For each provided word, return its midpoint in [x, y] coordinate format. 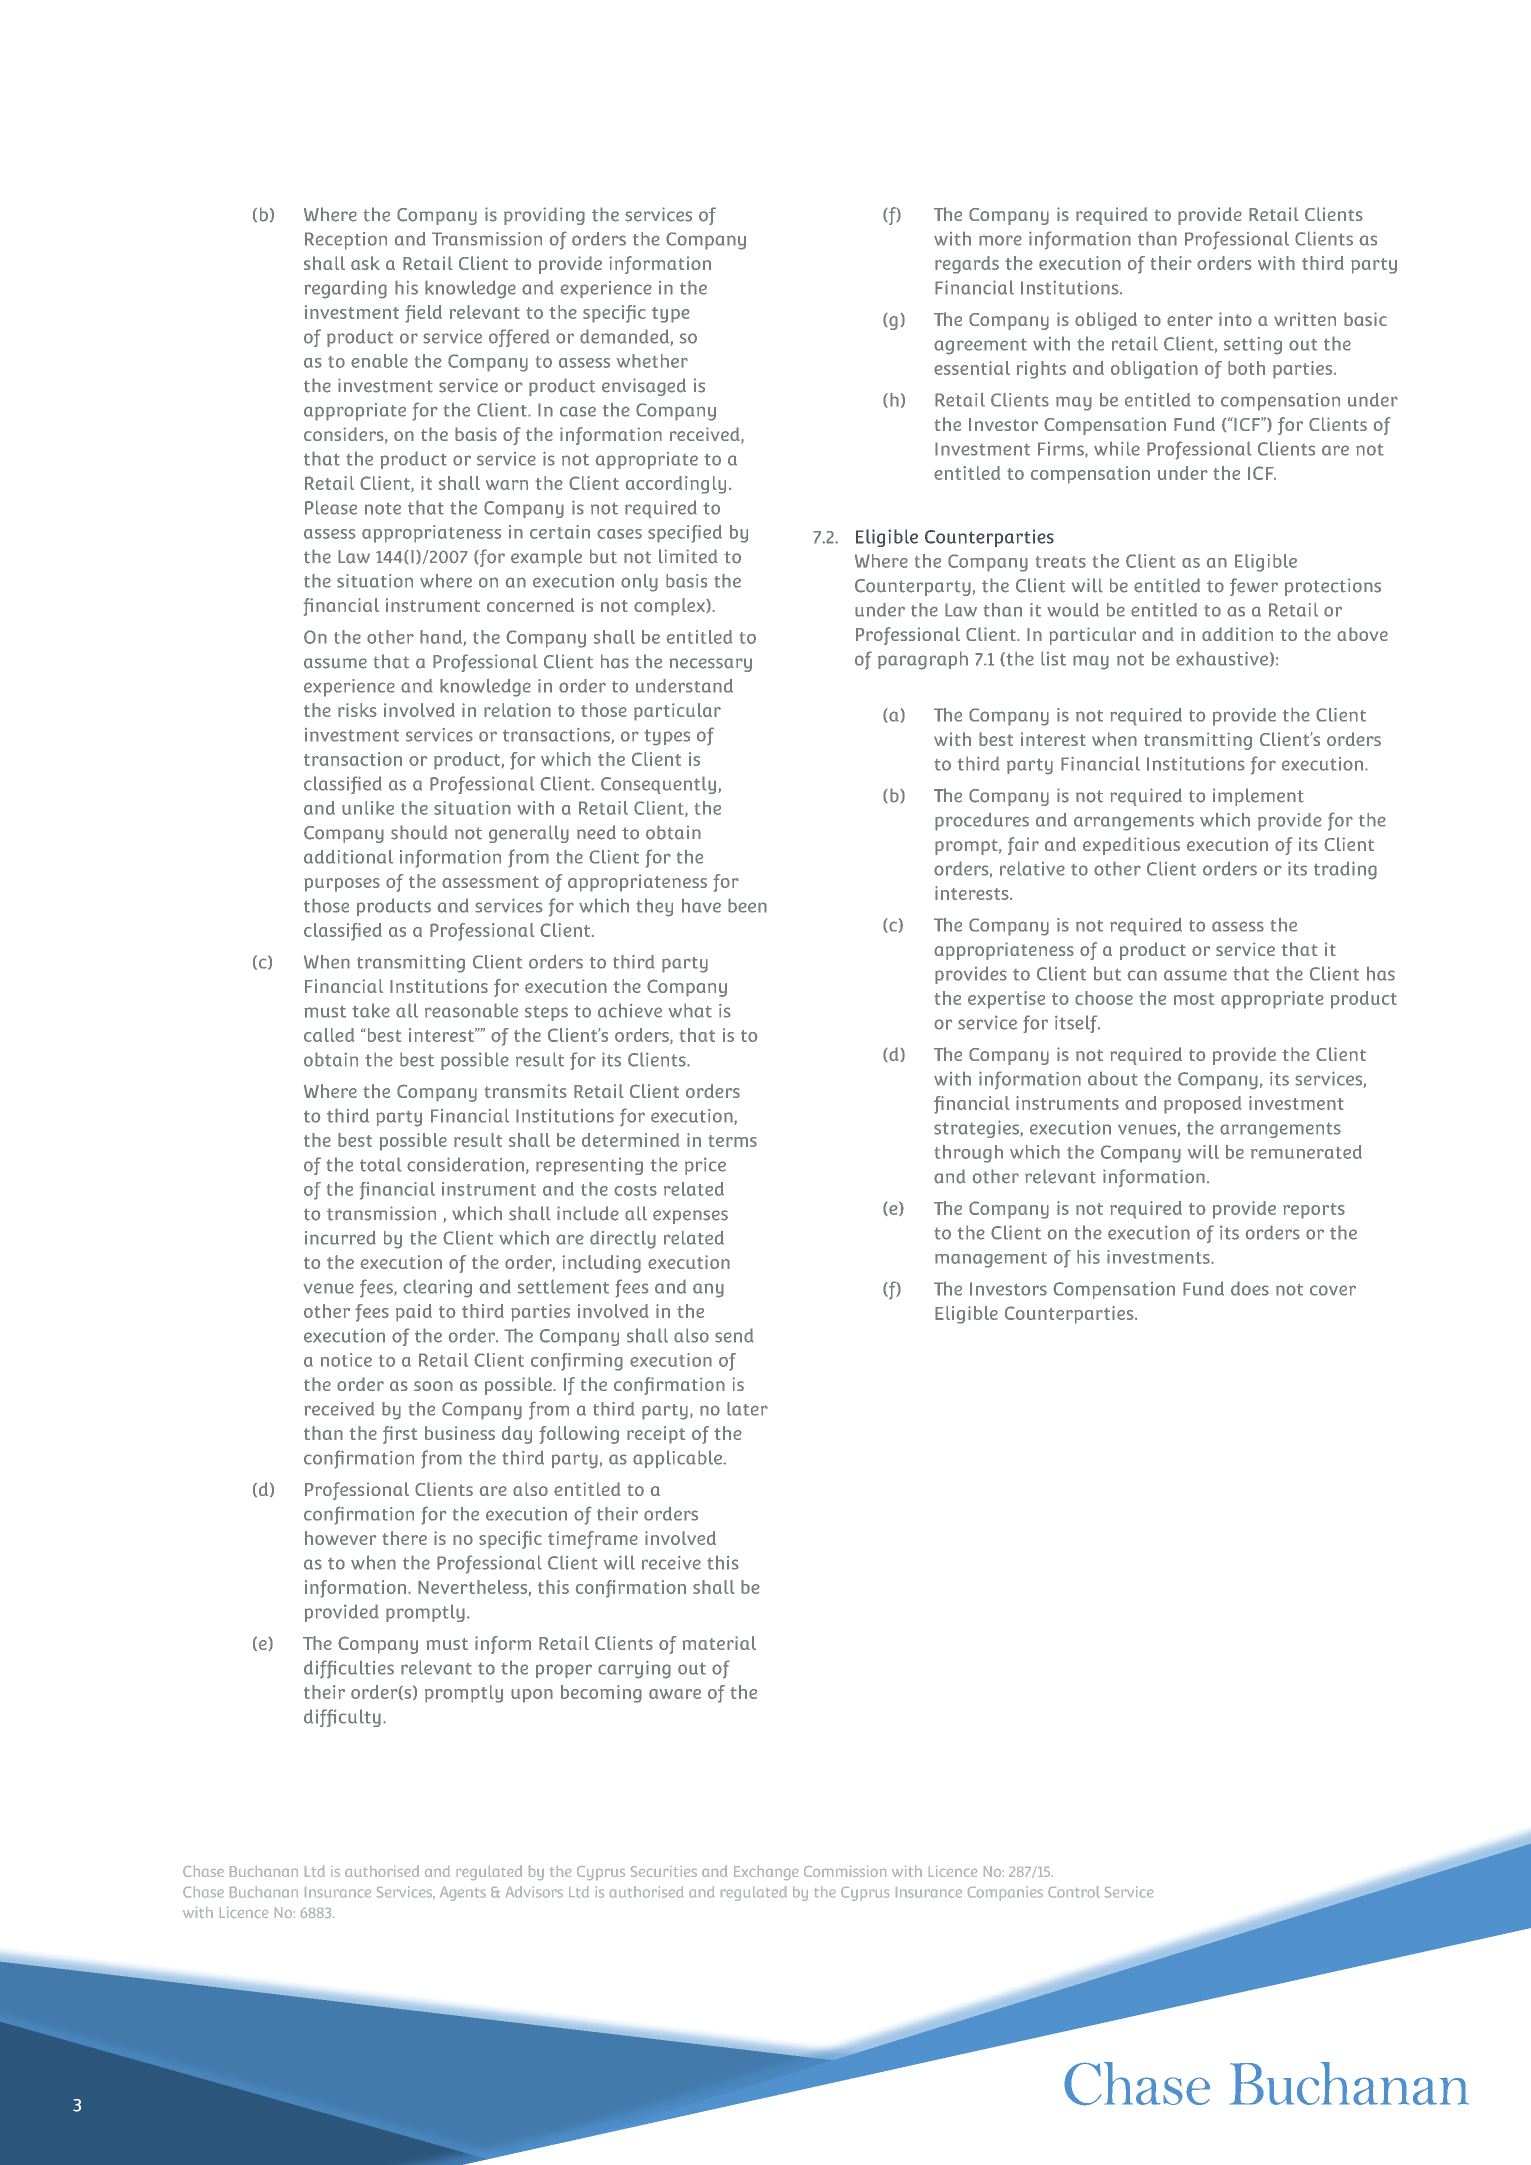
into [1235, 319]
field [423, 314]
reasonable [471, 1010]
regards [967, 265]
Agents [463, 1894]
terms [732, 1141]
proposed [1202, 1105]
